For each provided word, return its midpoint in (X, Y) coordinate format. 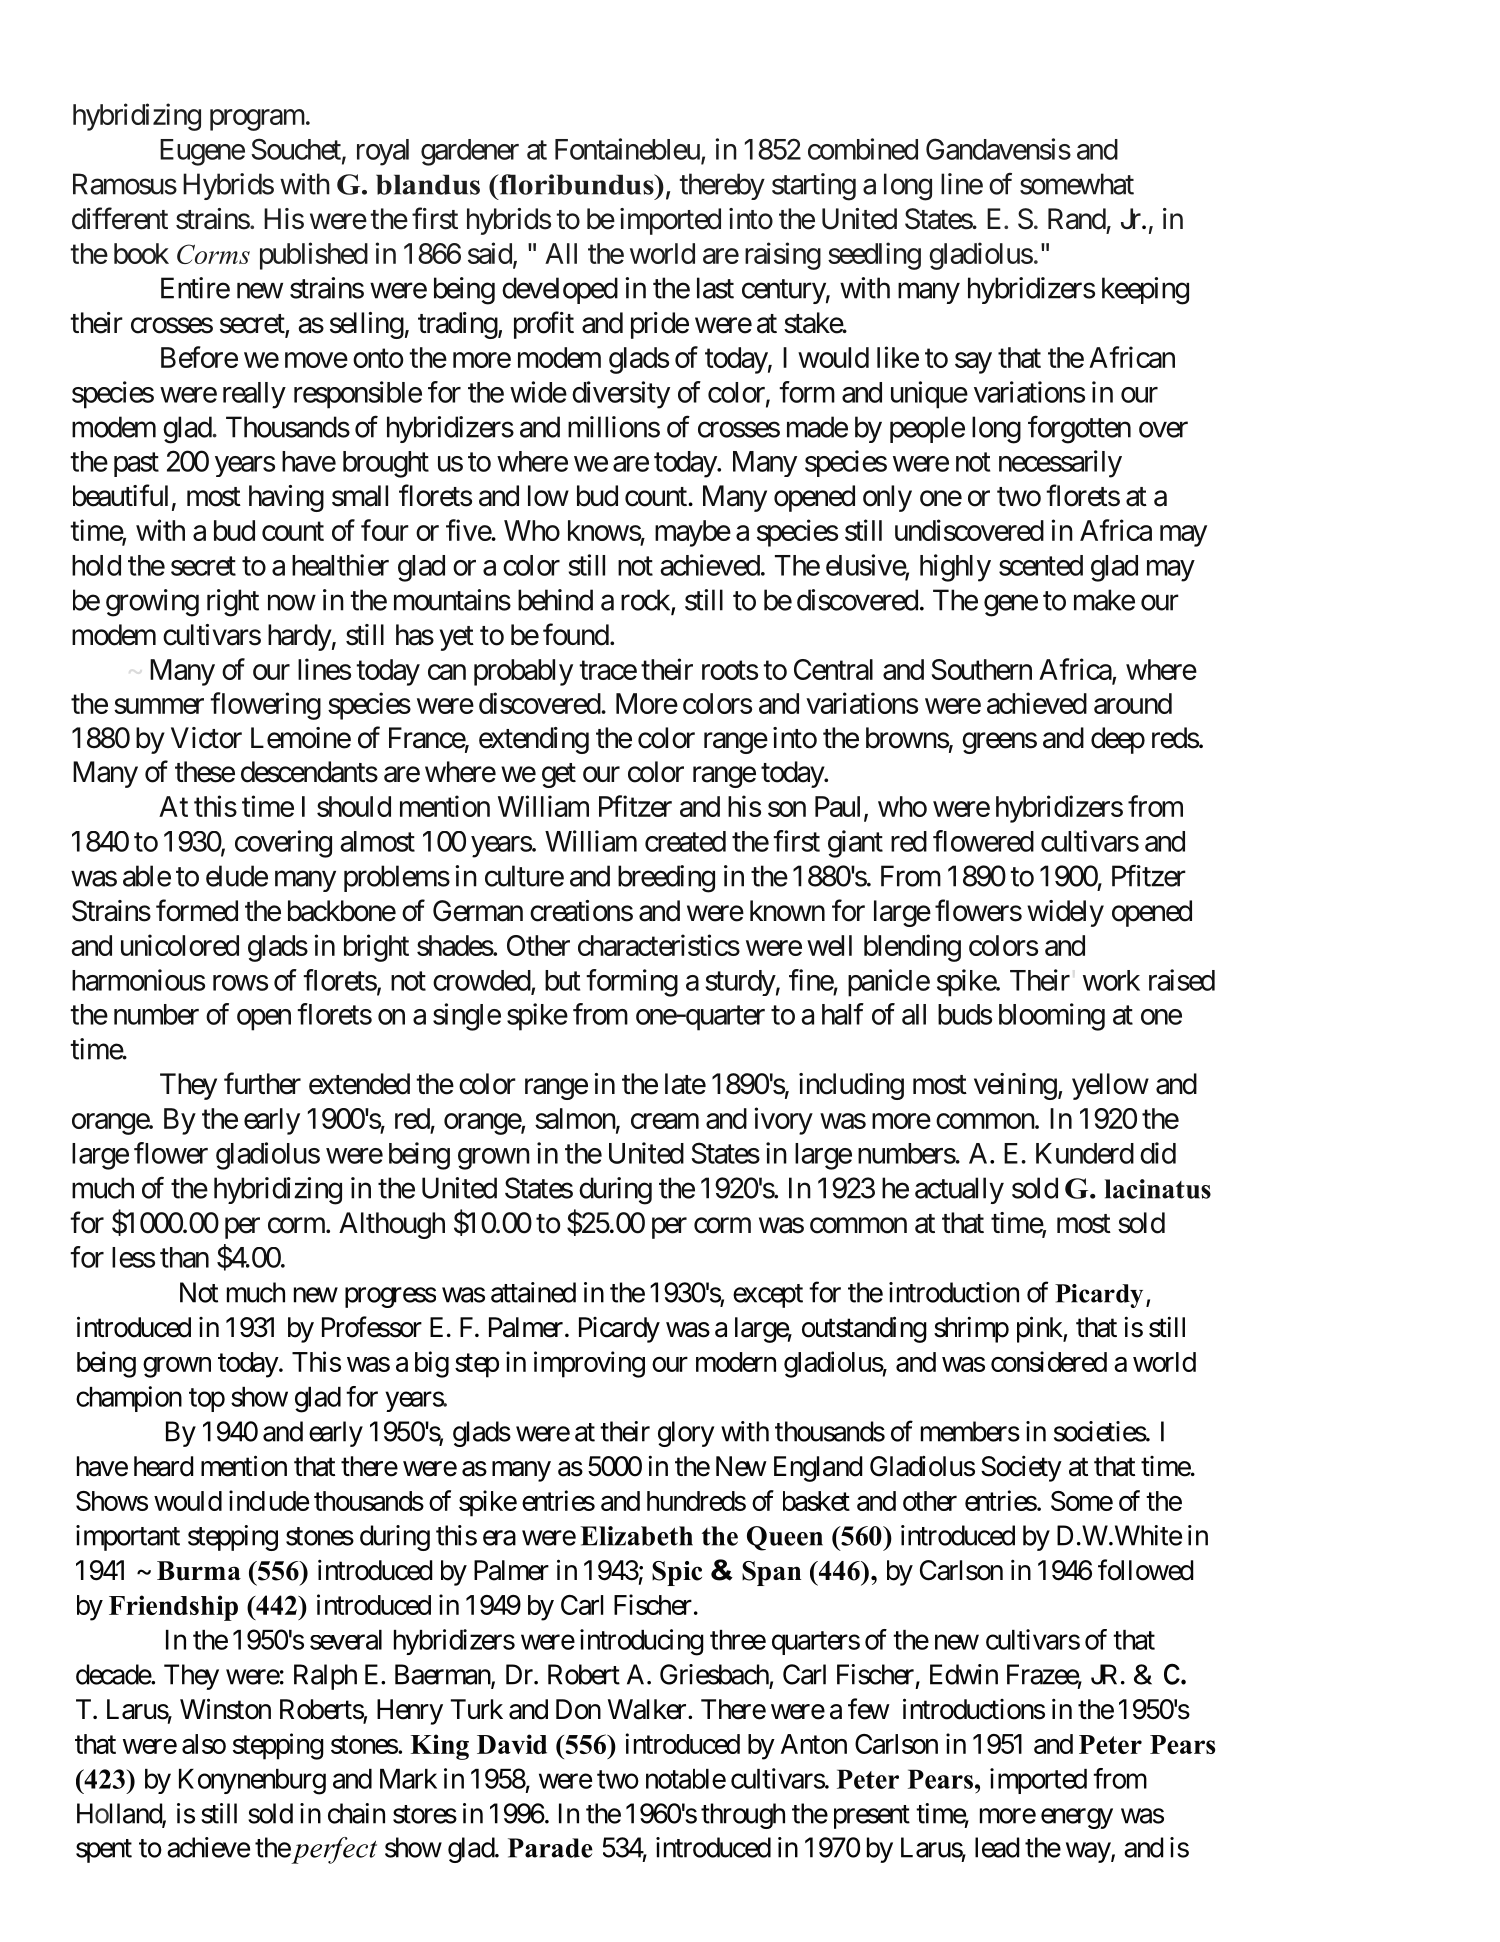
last (715, 288)
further (262, 1083)
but (562, 980)
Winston (225, 1709)
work (1111, 980)
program (257, 120)
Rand (1077, 219)
